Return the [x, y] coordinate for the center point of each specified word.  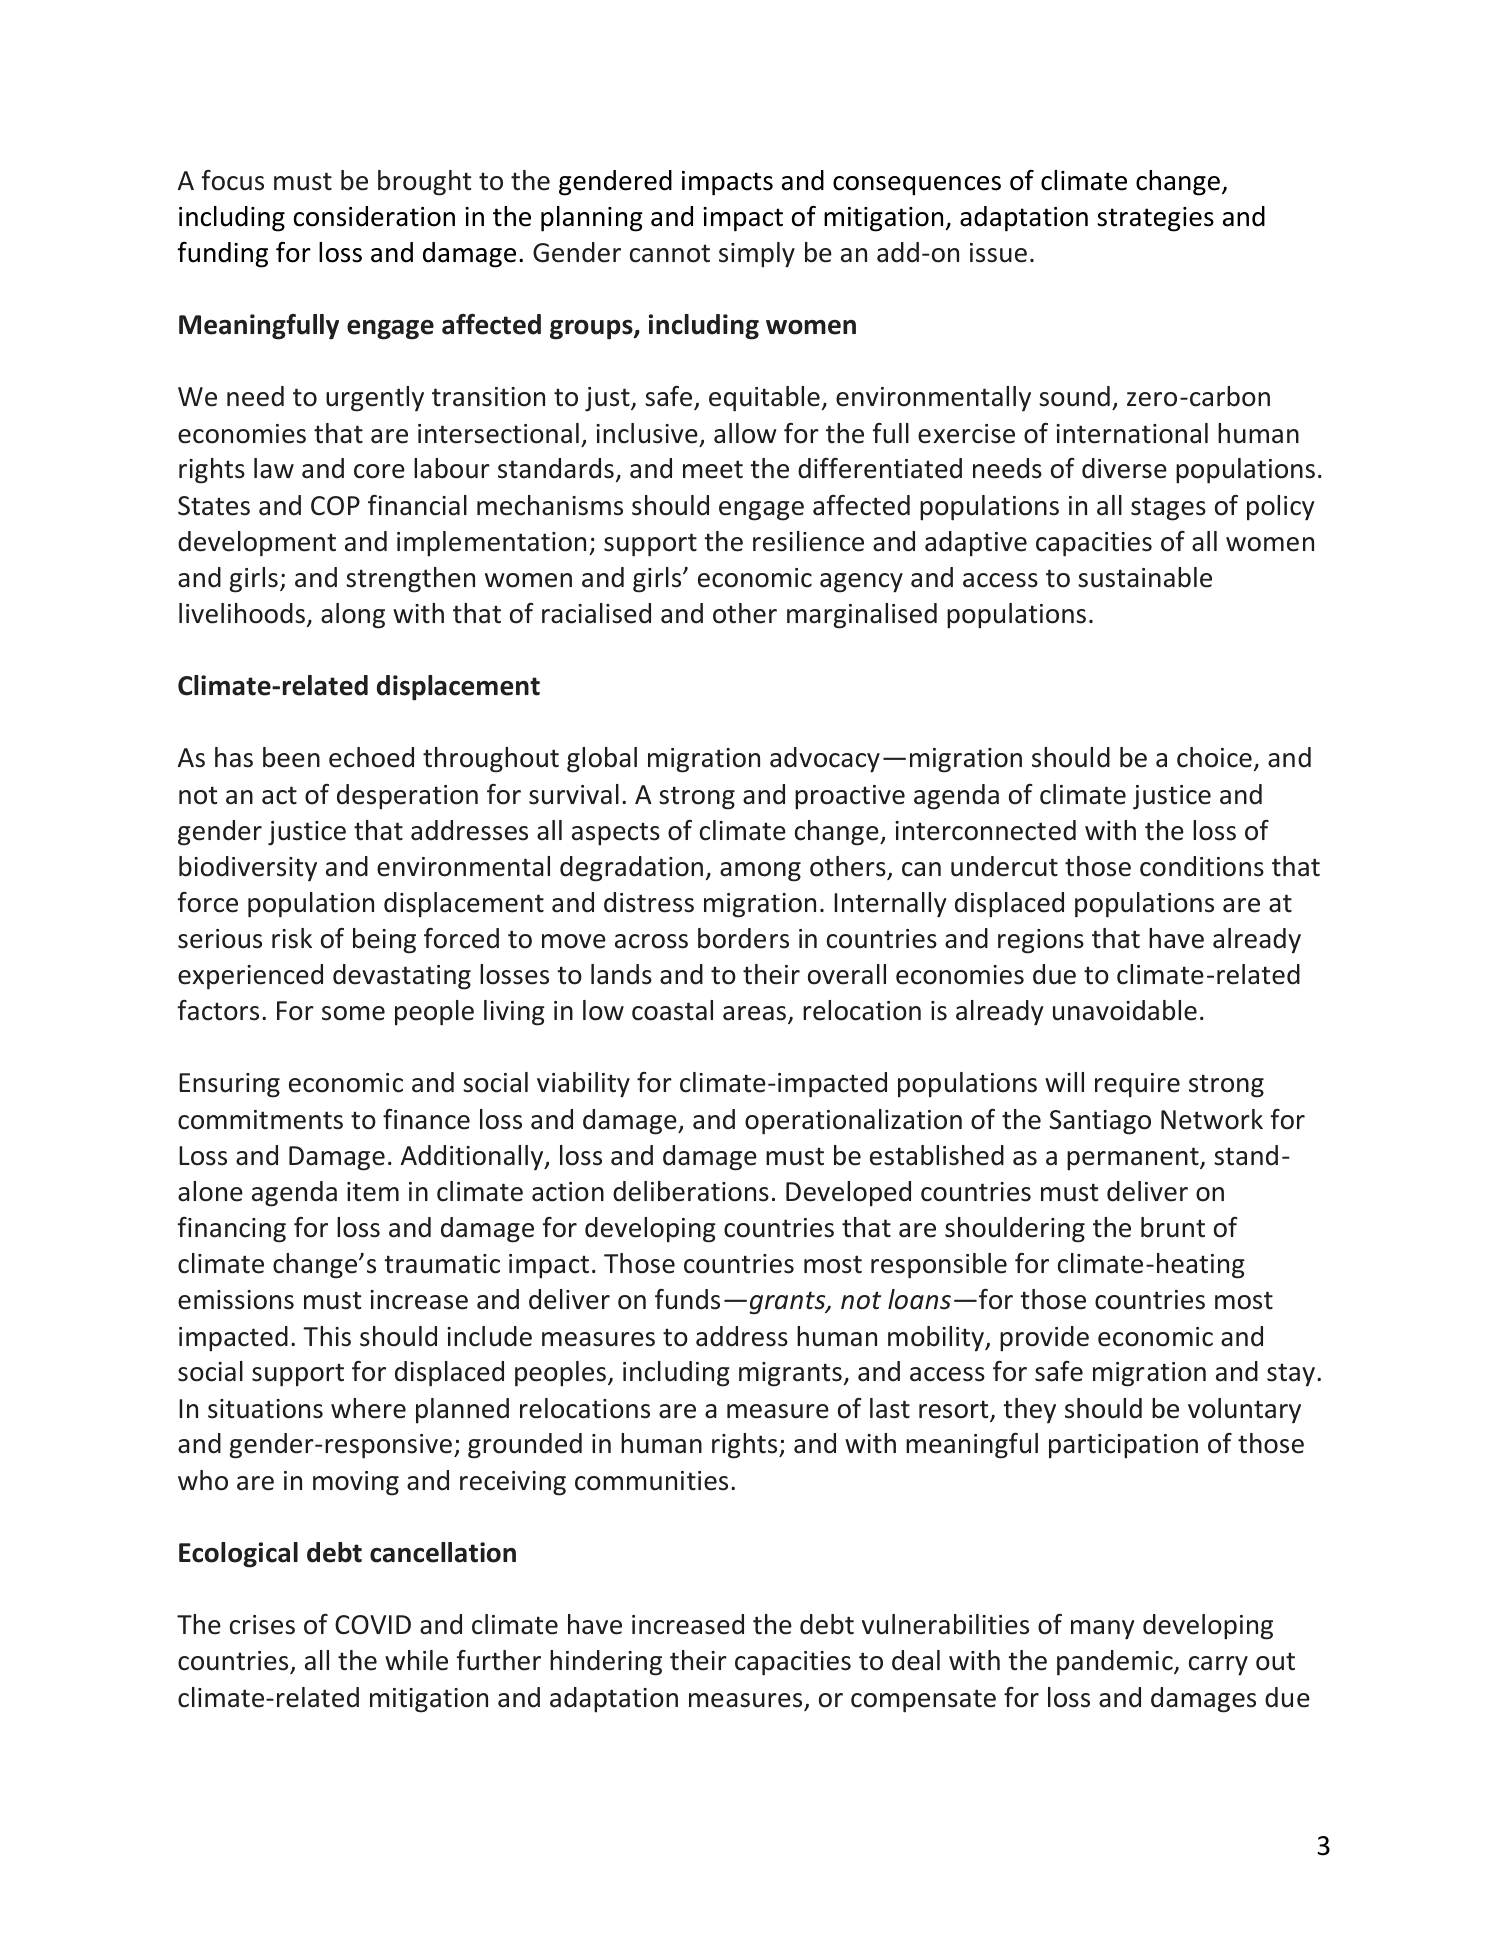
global [602, 760]
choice [1214, 757]
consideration [374, 216]
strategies [1155, 219]
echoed [371, 757]
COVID [373, 1625]
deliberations [691, 1191]
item [373, 1192]
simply [757, 255]
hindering [606, 1663]
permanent [1134, 1159]
